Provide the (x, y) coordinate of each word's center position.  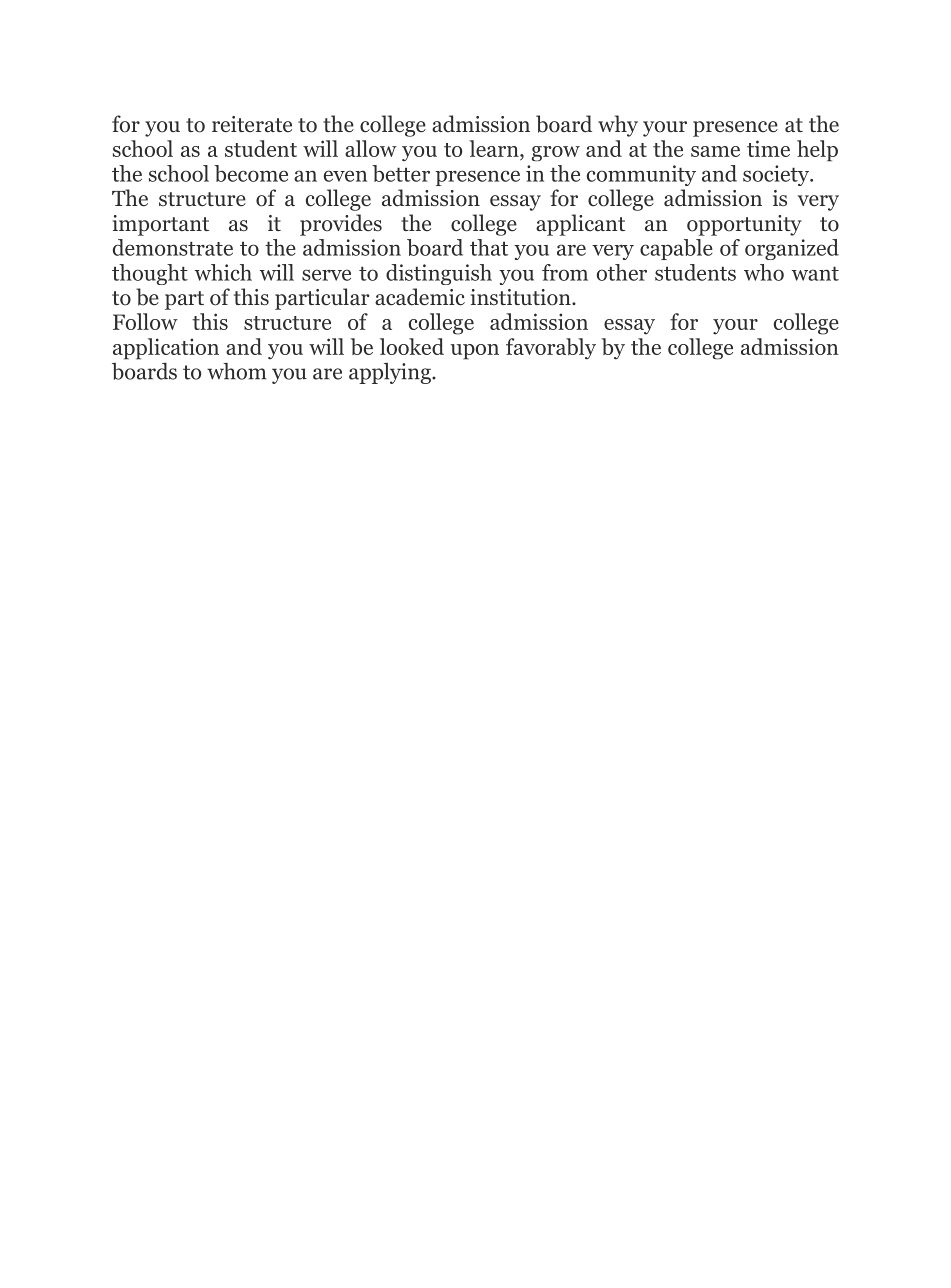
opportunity (744, 225)
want (815, 273)
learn (495, 148)
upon (474, 352)
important (161, 225)
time (768, 148)
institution (522, 297)
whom (237, 371)
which (223, 272)
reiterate (252, 124)
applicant (580, 225)
